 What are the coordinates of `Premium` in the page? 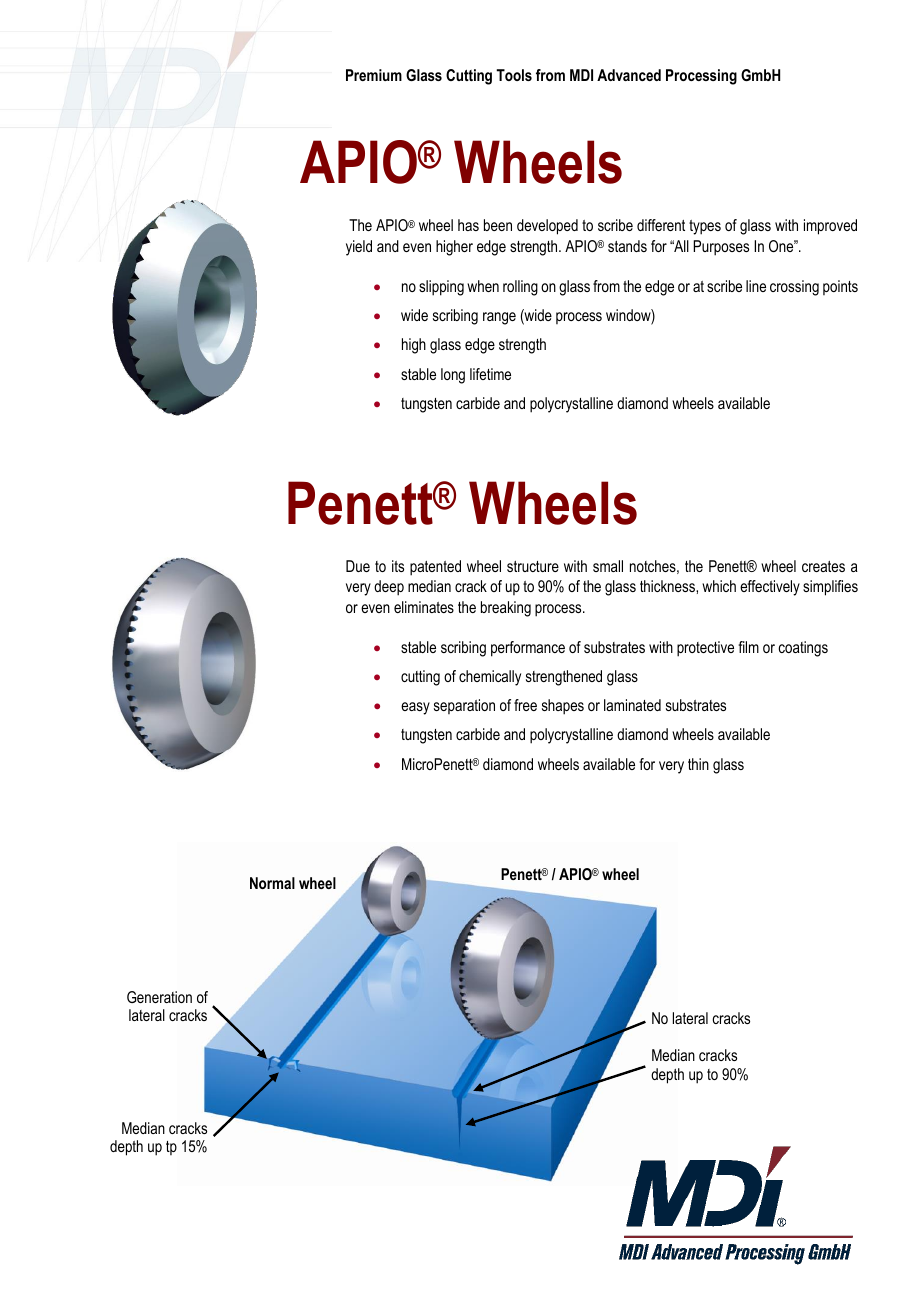 It's located at (374, 75).
